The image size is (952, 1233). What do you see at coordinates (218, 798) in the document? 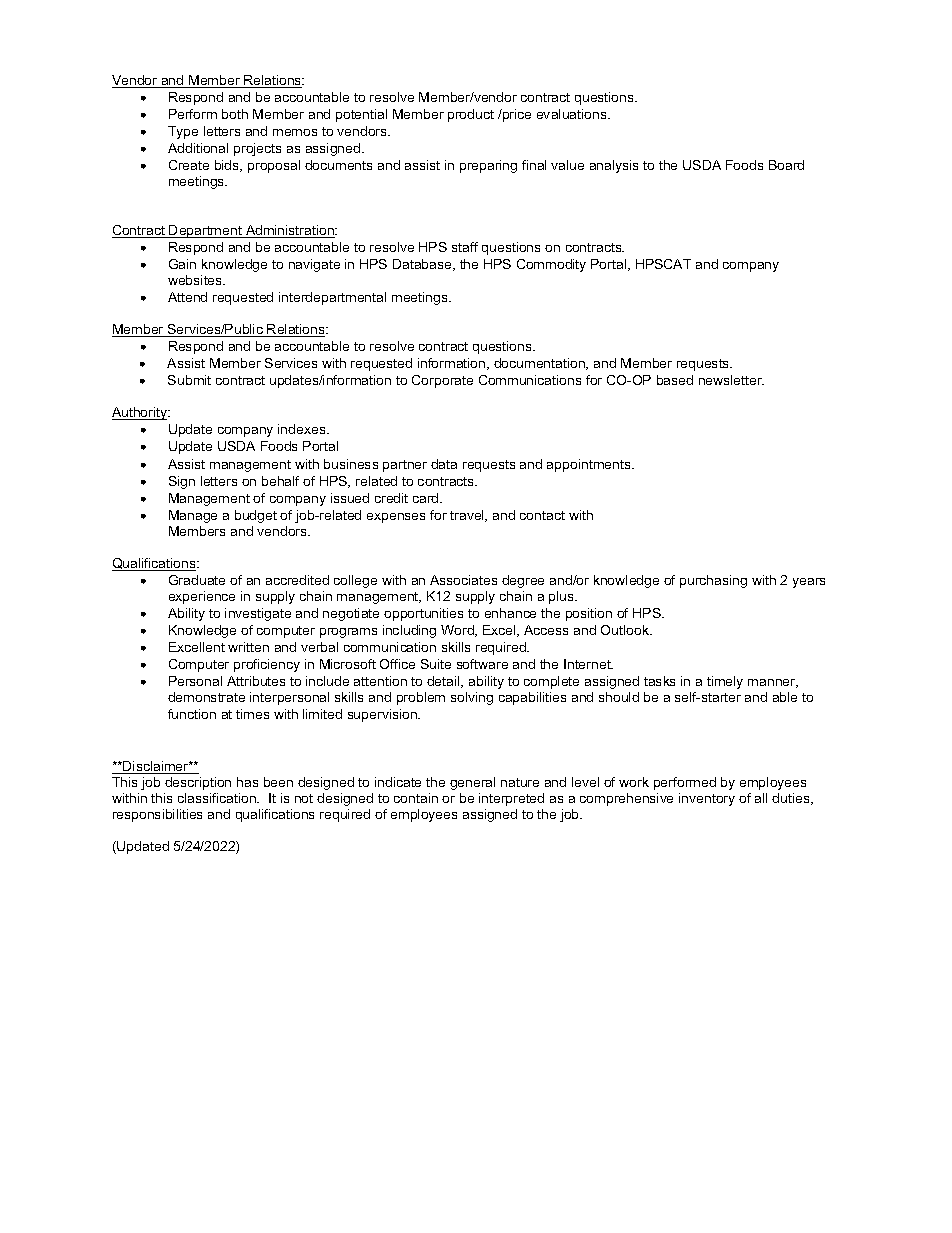
I see `classification` at bounding box center [218, 798].
